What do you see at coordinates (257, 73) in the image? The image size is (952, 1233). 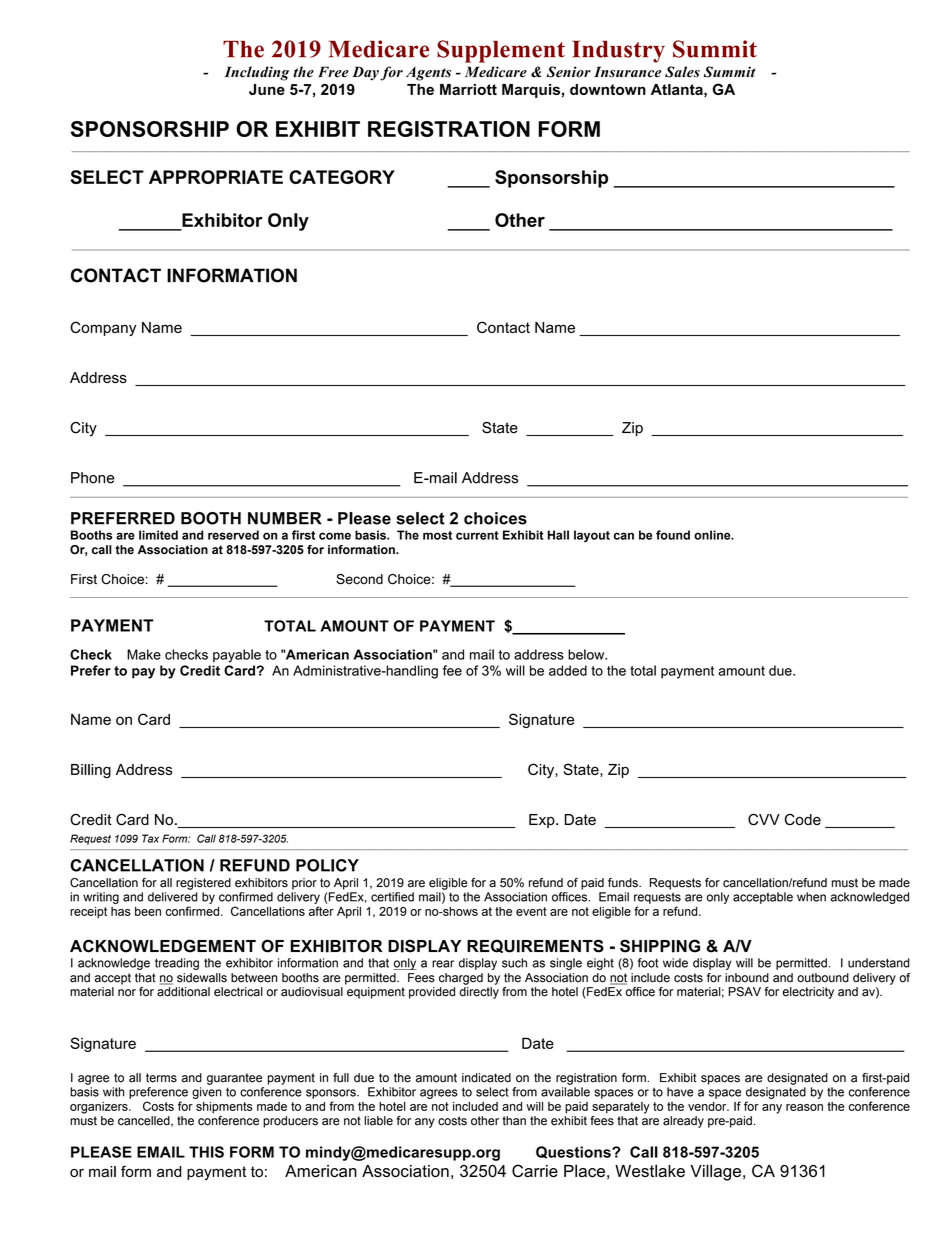 I see `Including` at bounding box center [257, 73].
